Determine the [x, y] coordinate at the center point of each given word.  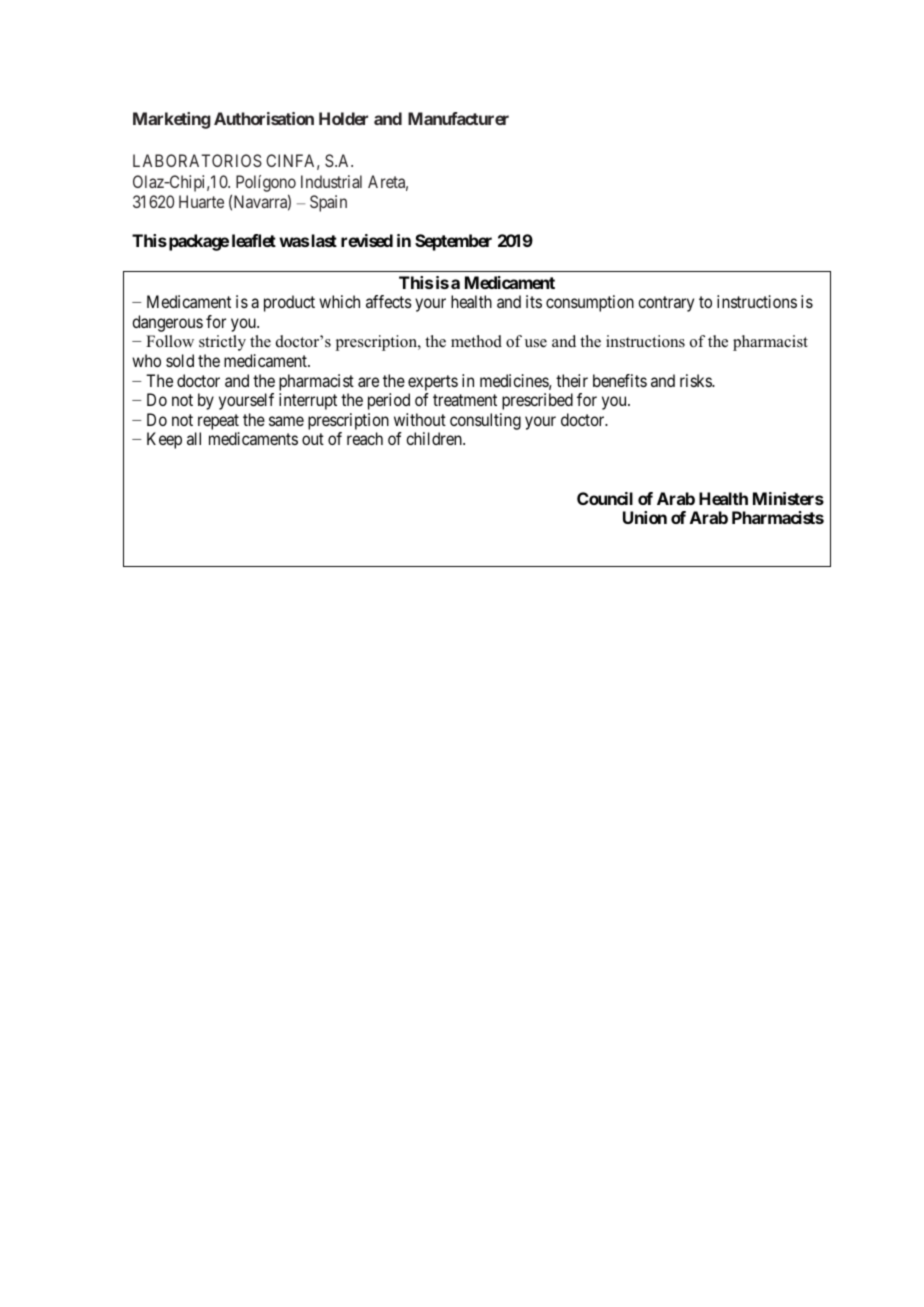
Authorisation [264, 118]
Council [605, 498]
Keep [164, 440]
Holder [343, 118]
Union [645, 517]
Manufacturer [458, 118]
